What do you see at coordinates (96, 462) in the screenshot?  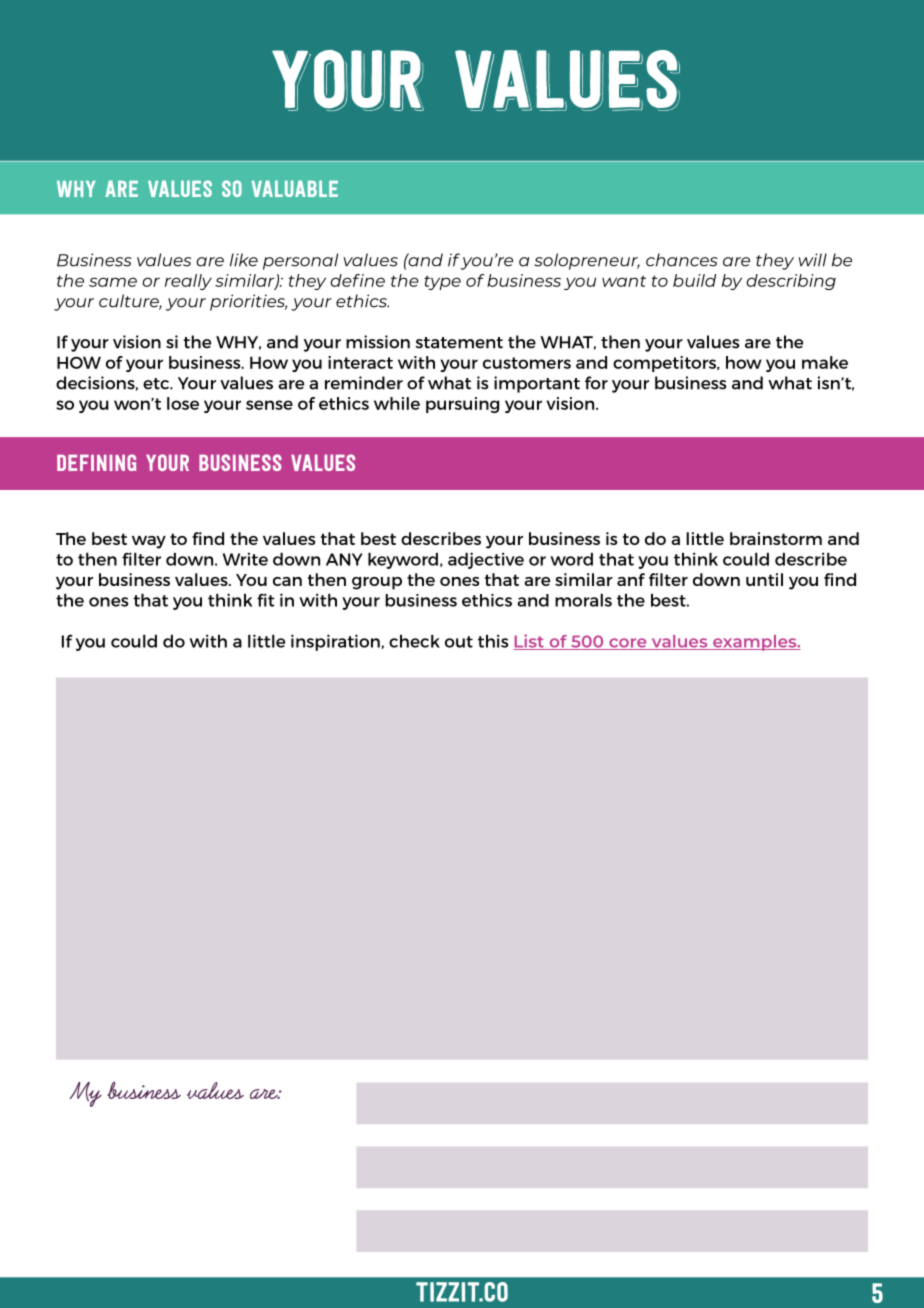 I see `Defining` at bounding box center [96, 462].
